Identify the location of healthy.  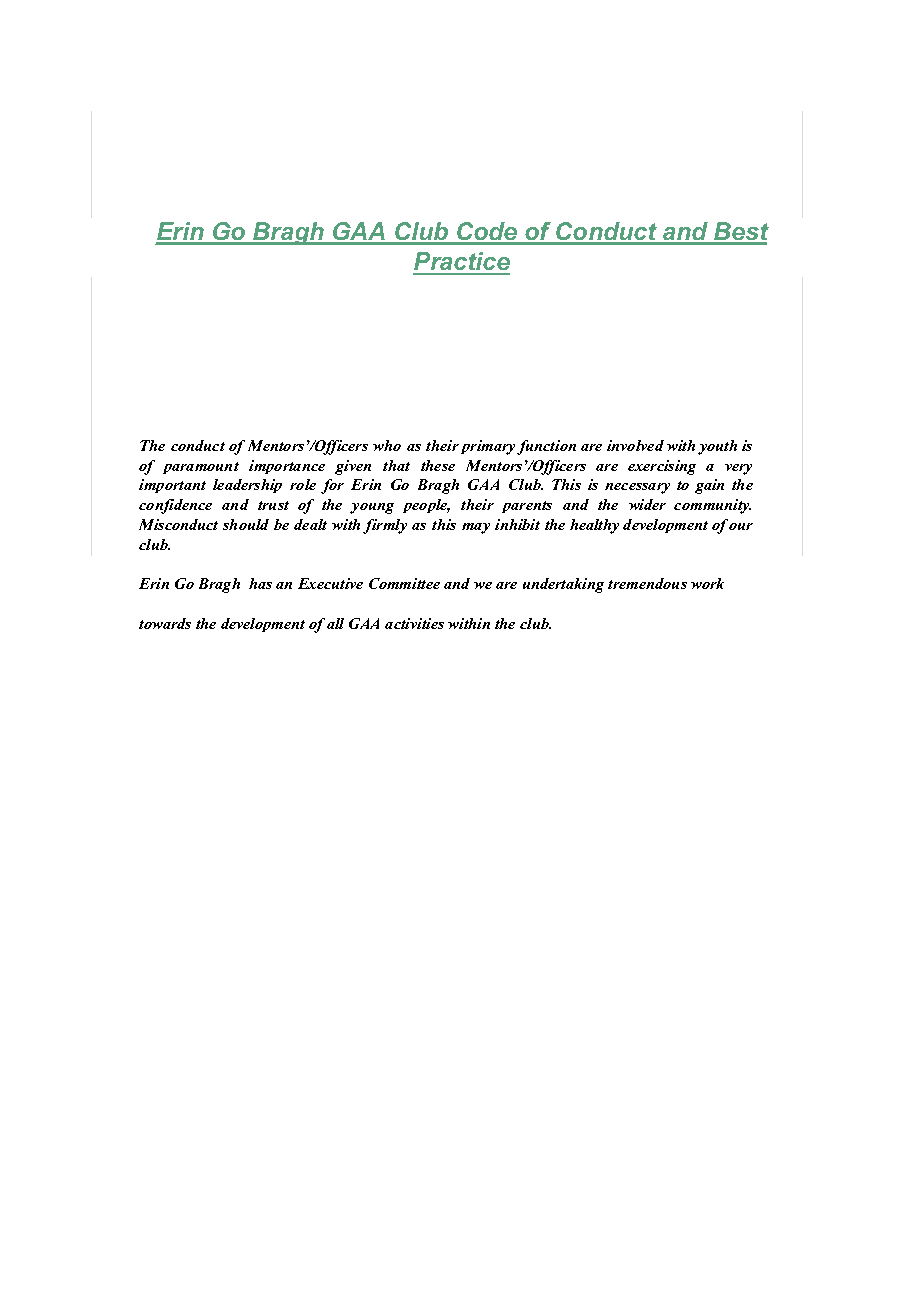
(594, 526).
